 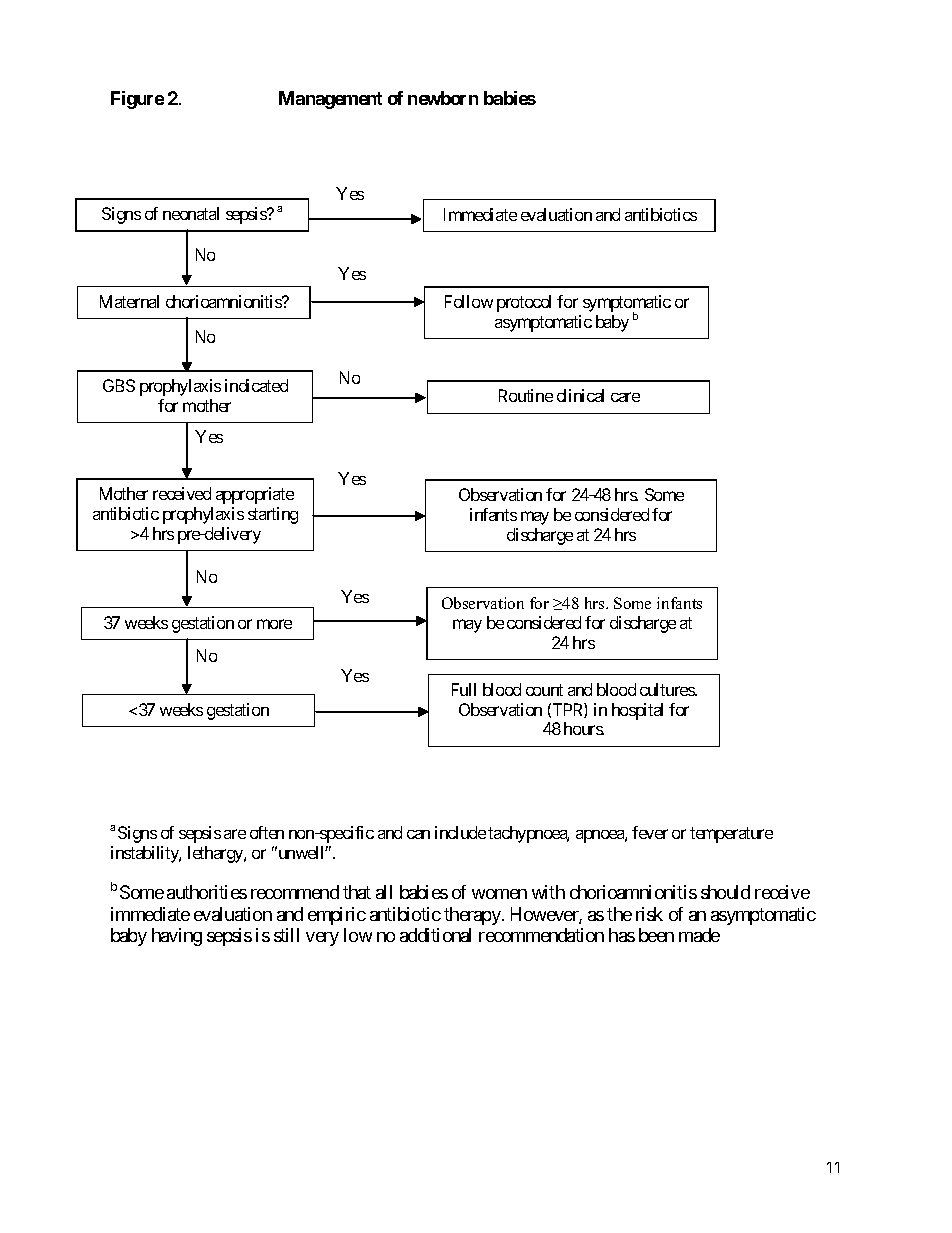 What do you see at coordinates (524, 303) in the document?
I see `protocol` at bounding box center [524, 303].
